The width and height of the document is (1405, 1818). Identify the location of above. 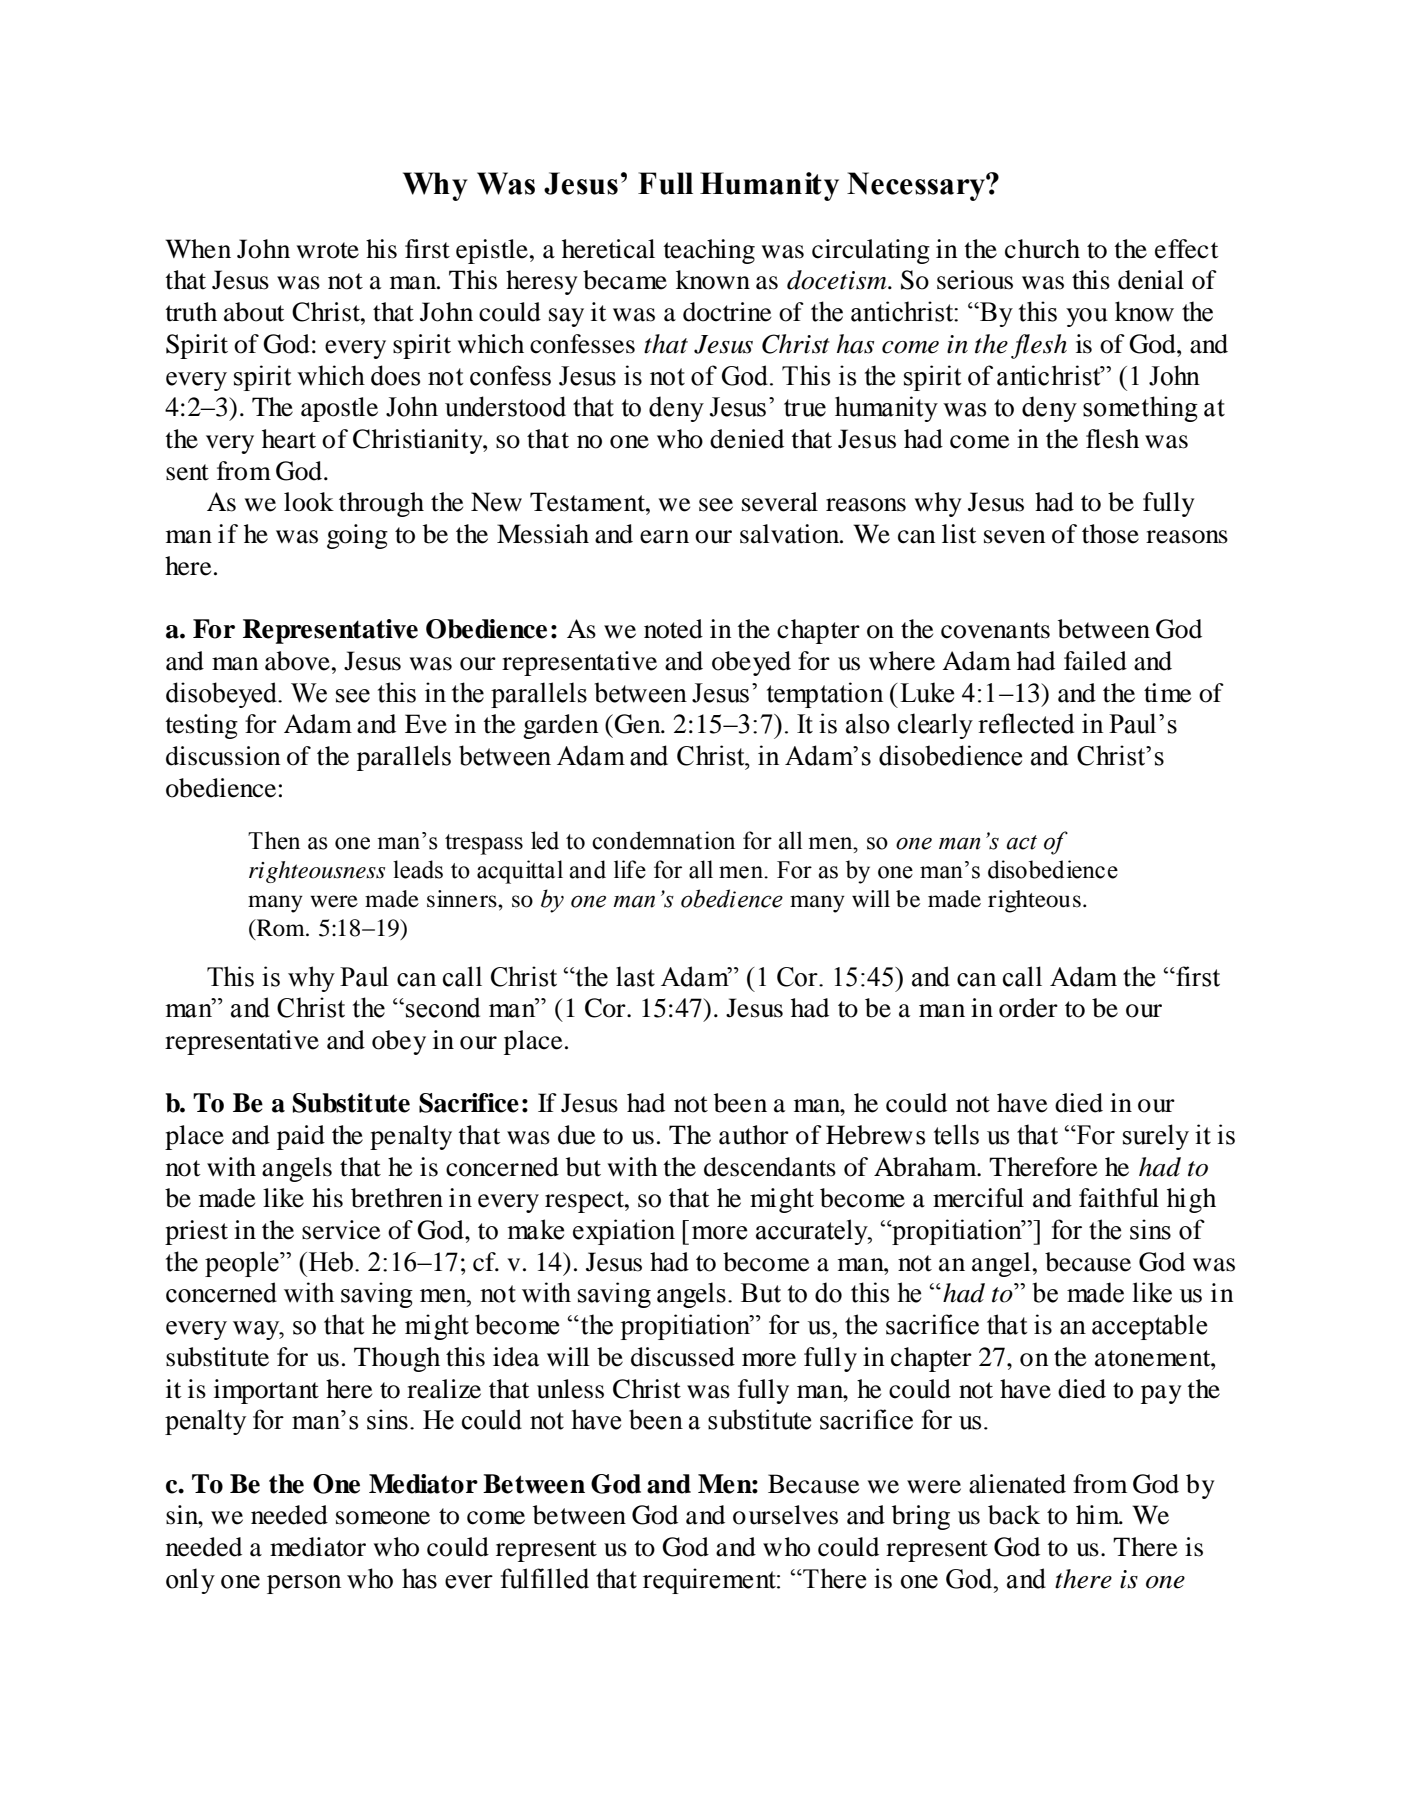
(297, 661).
